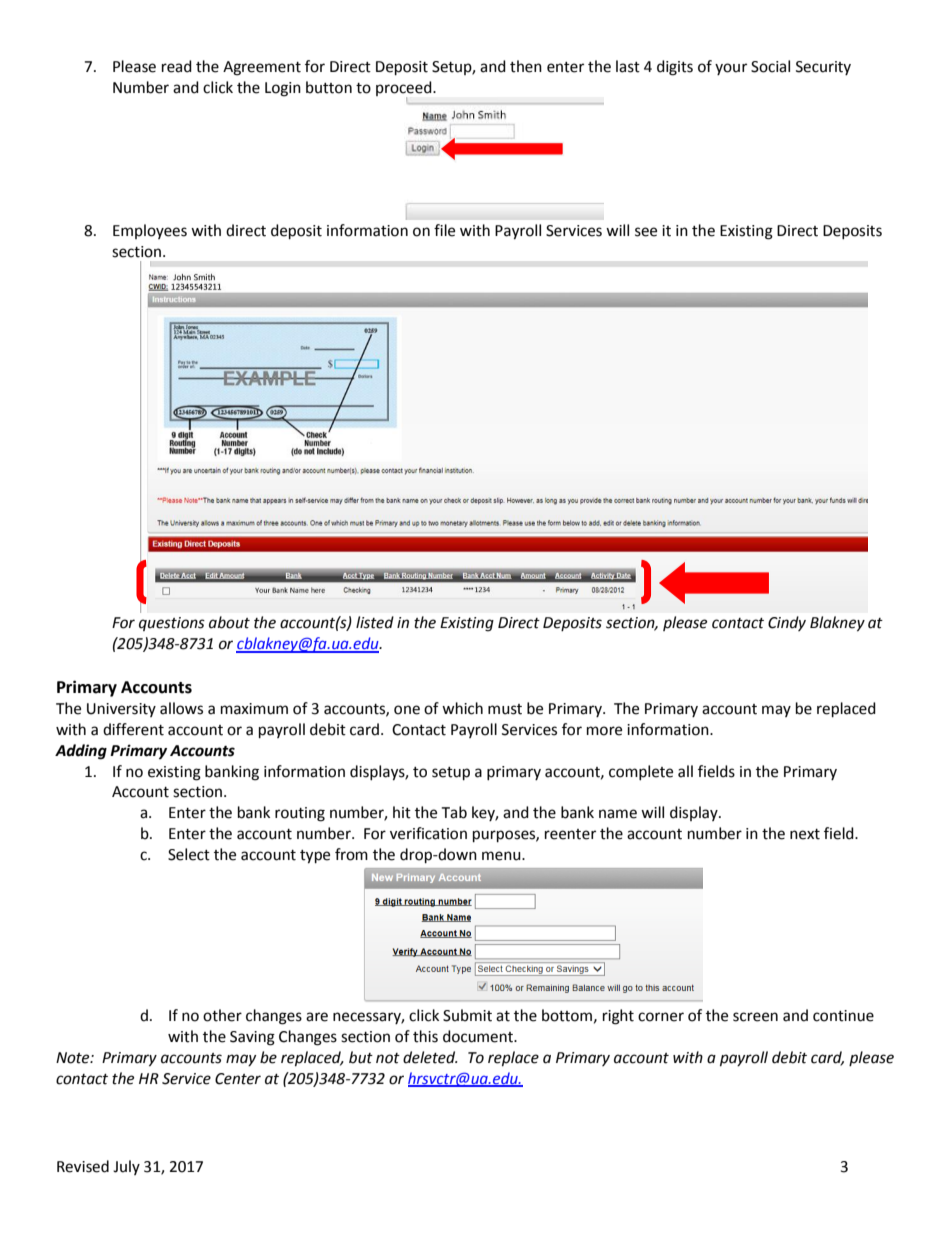 This image has height=1233, width=952. Describe the element at coordinates (805, 834) in the image. I see `next` at that location.
